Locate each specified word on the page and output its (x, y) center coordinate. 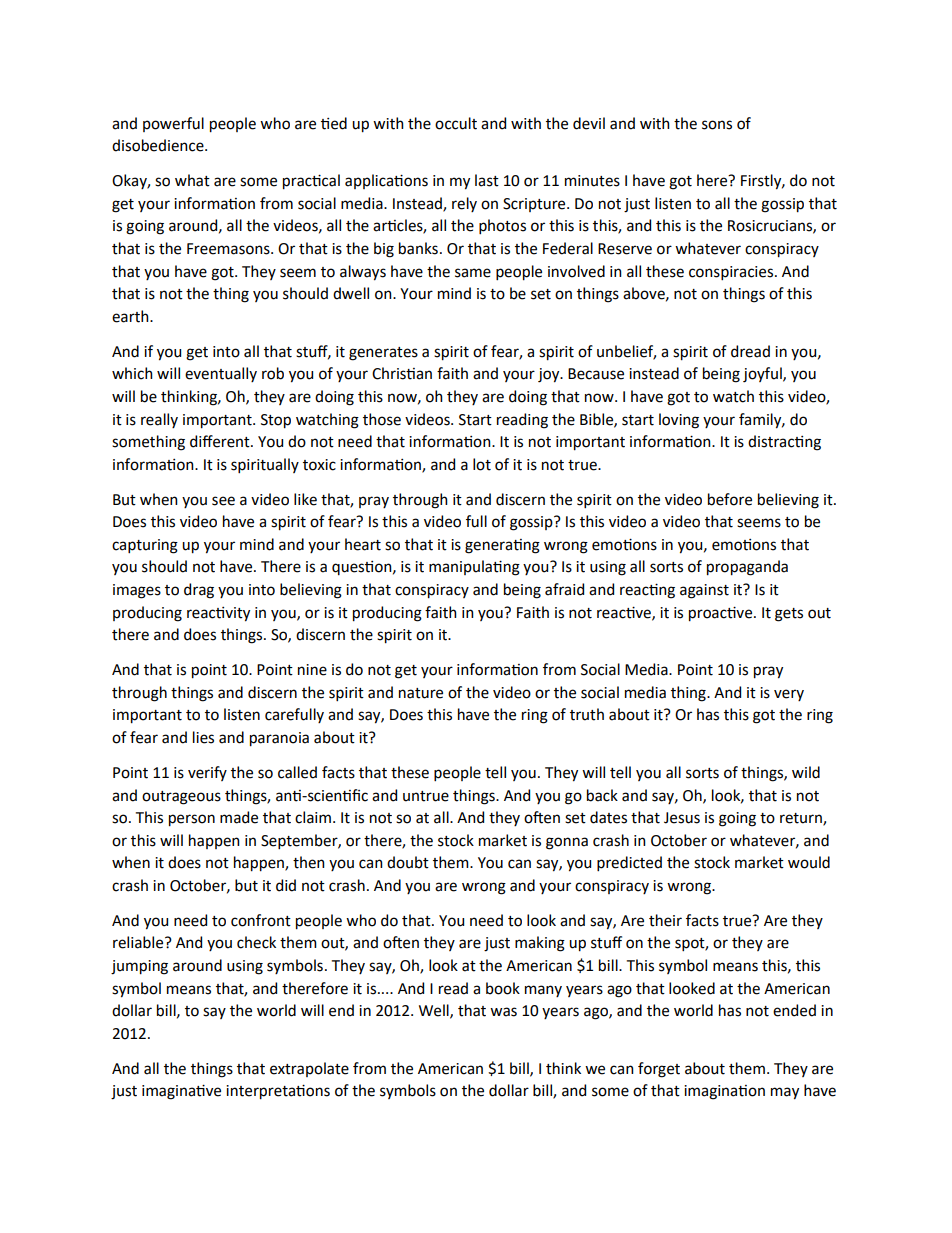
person (192, 820)
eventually (221, 374)
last (487, 180)
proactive (722, 614)
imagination (724, 1092)
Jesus (682, 818)
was (503, 1012)
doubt (408, 862)
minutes (592, 181)
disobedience (159, 145)
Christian (402, 373)
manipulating (474, 568)
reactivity (218, 614)
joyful (763, 375)
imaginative (181, 1092)
